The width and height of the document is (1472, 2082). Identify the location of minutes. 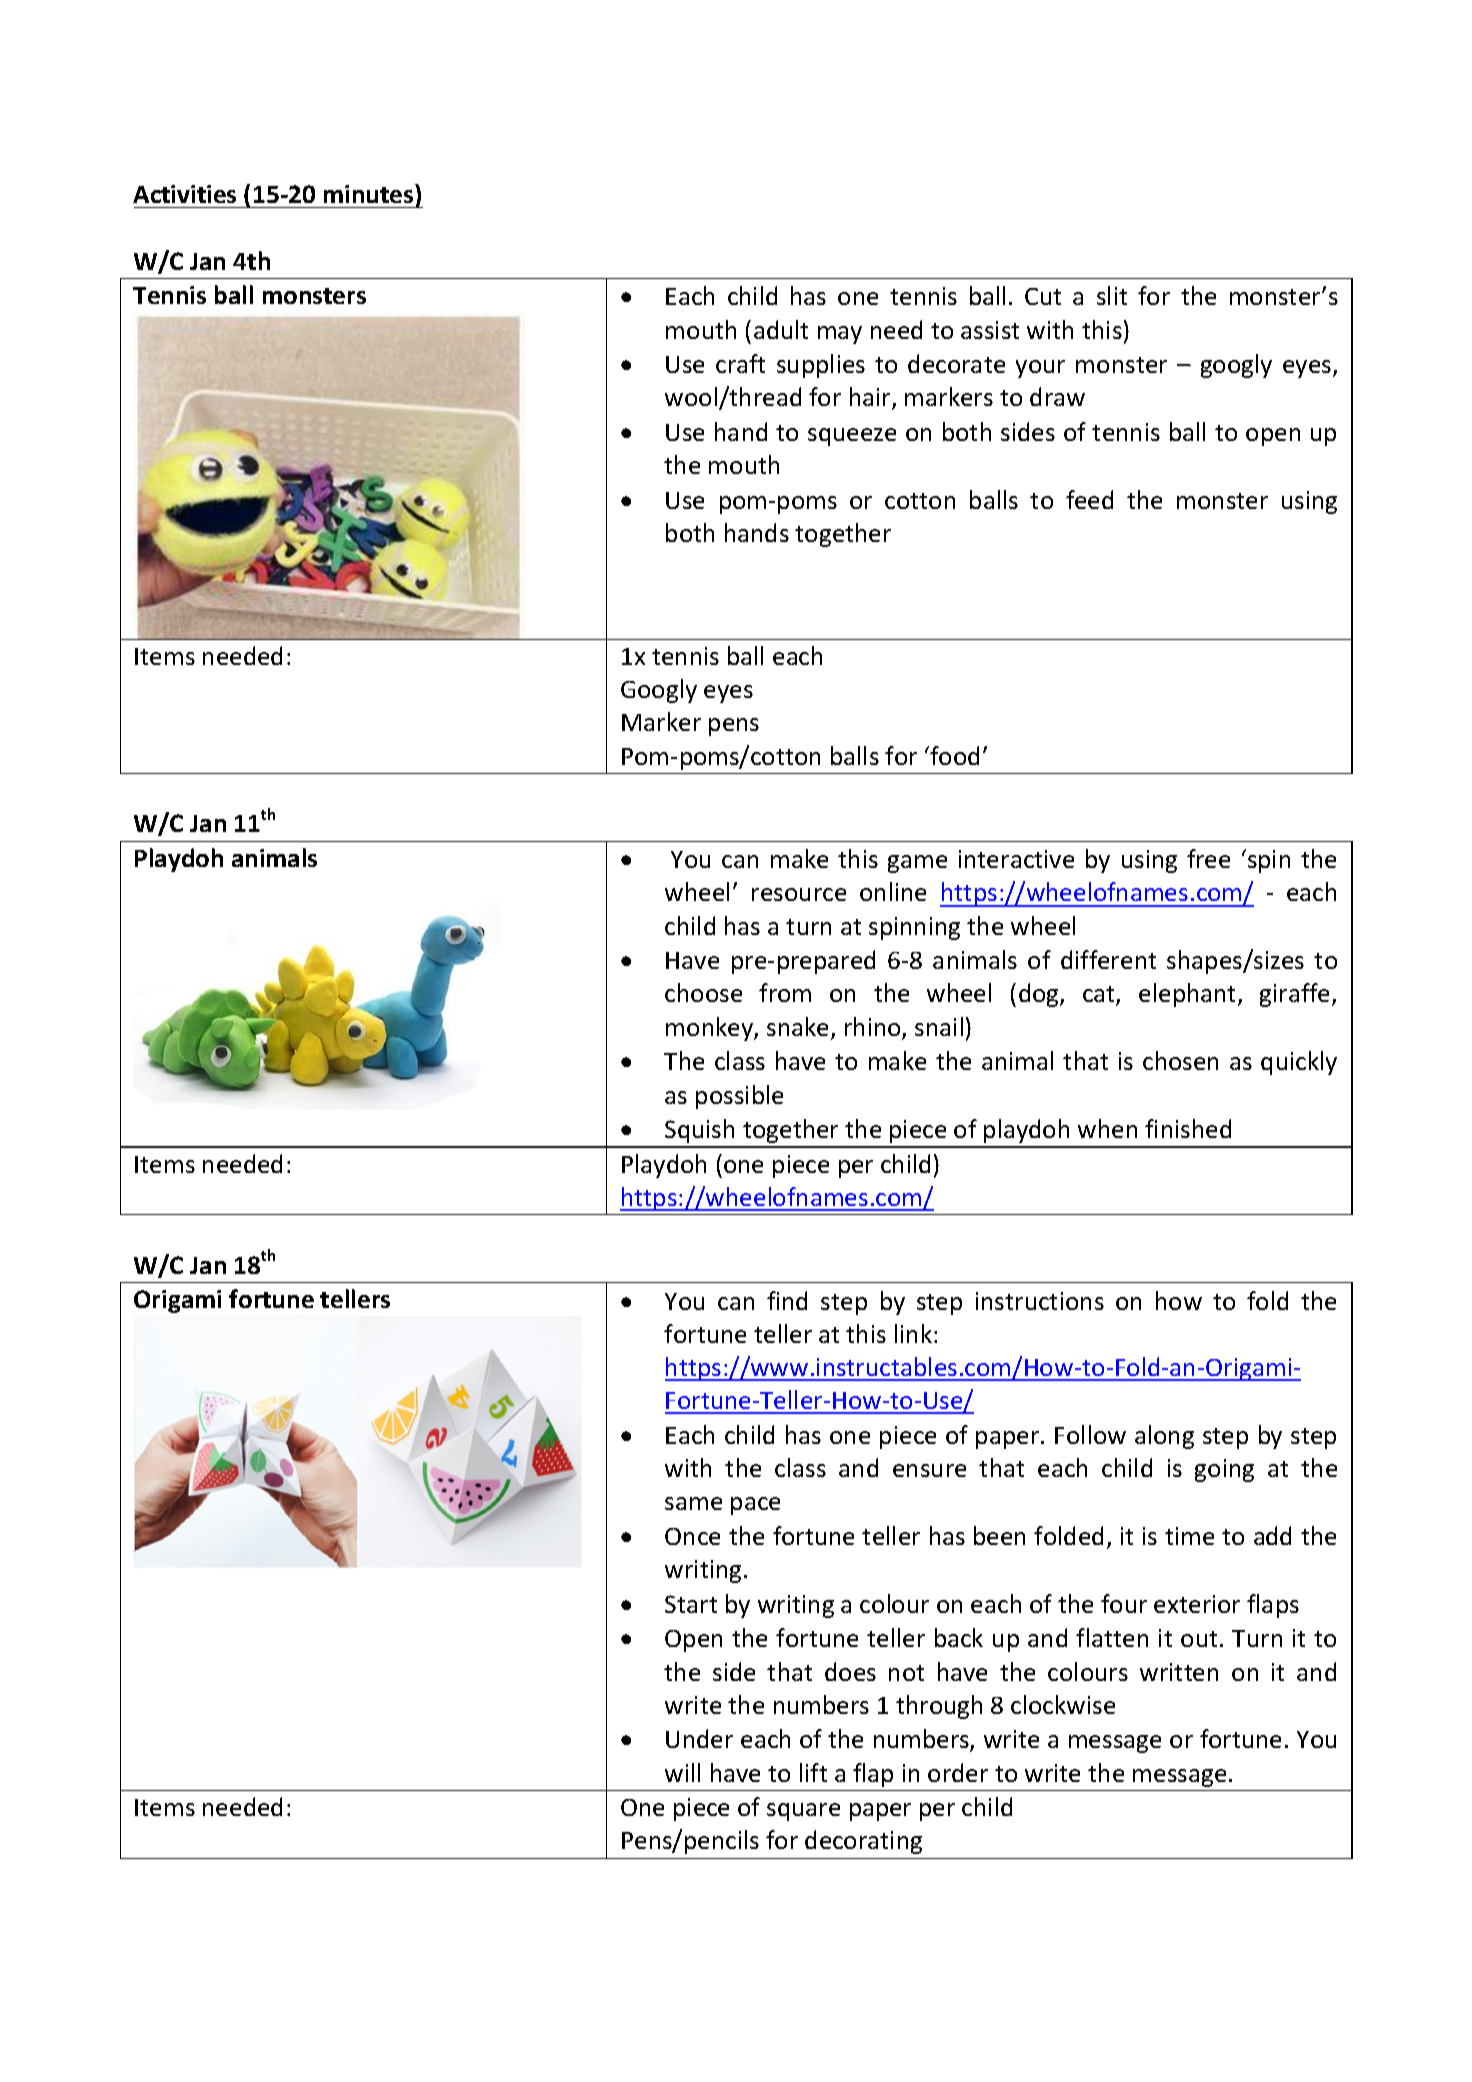
(370, 193).
